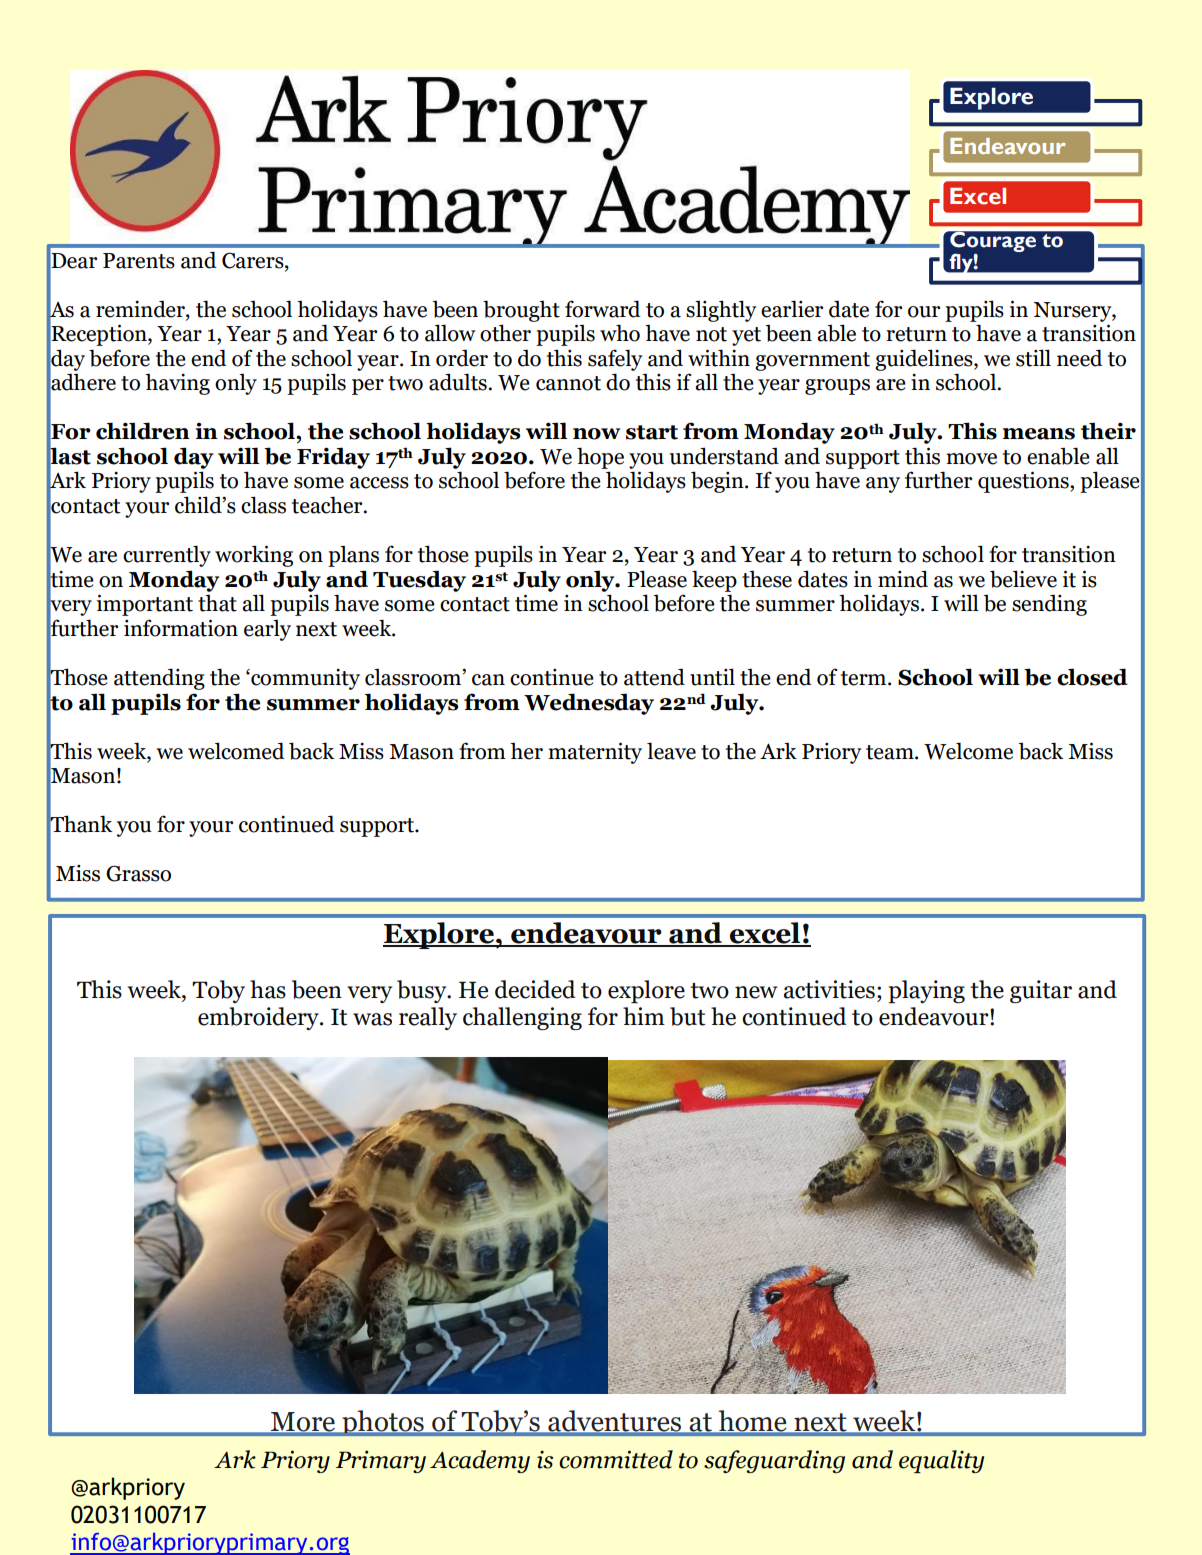 The width and height of the screenshot is (1202, 1555). Describe the element at coordinates (926, 991) in the screenshot. I see `playing` at that location.
